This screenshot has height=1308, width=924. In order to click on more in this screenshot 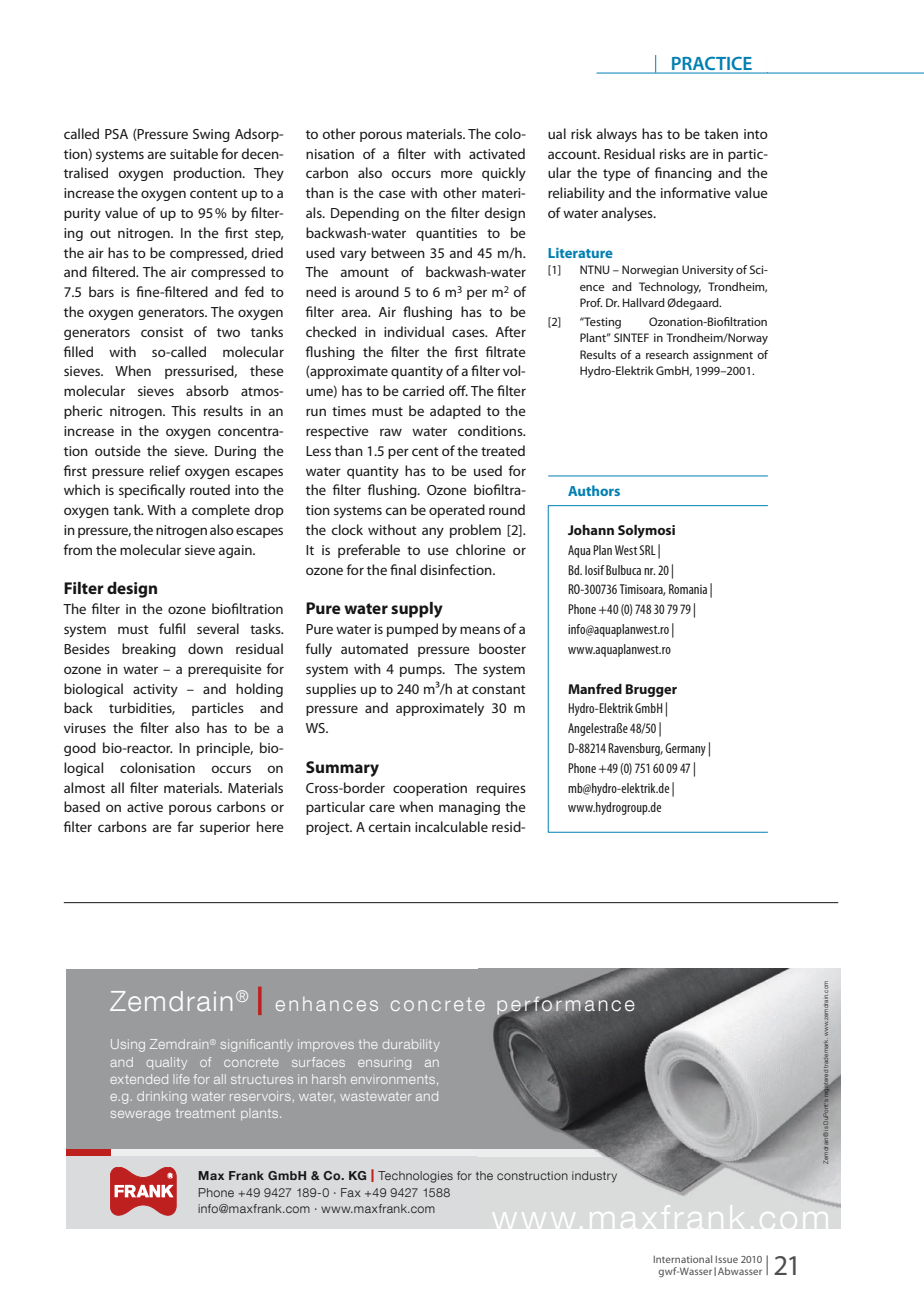, I will do `click(457, 174)`.
